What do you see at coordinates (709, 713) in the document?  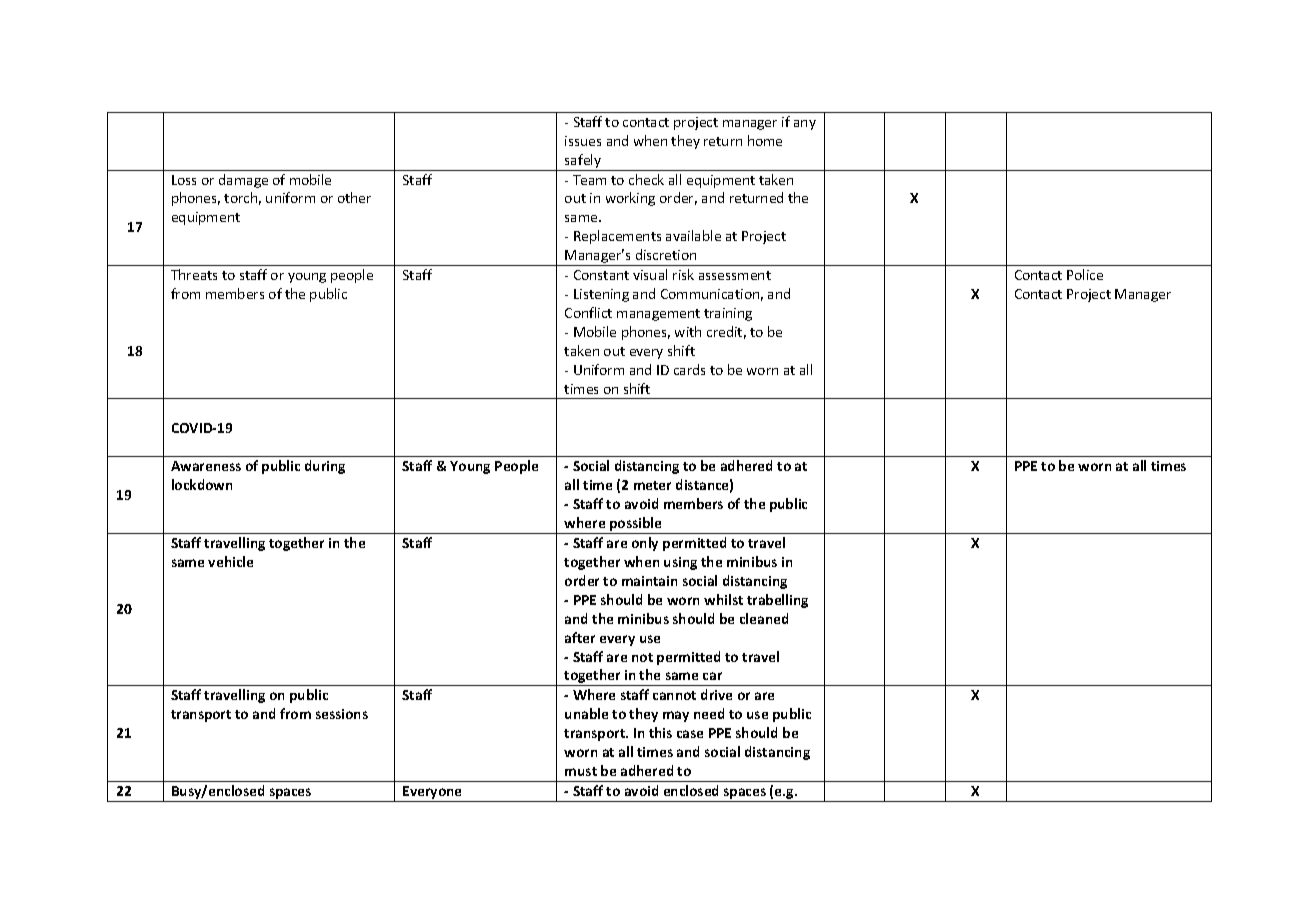 I see `need` at bounding box center [709, 713].
